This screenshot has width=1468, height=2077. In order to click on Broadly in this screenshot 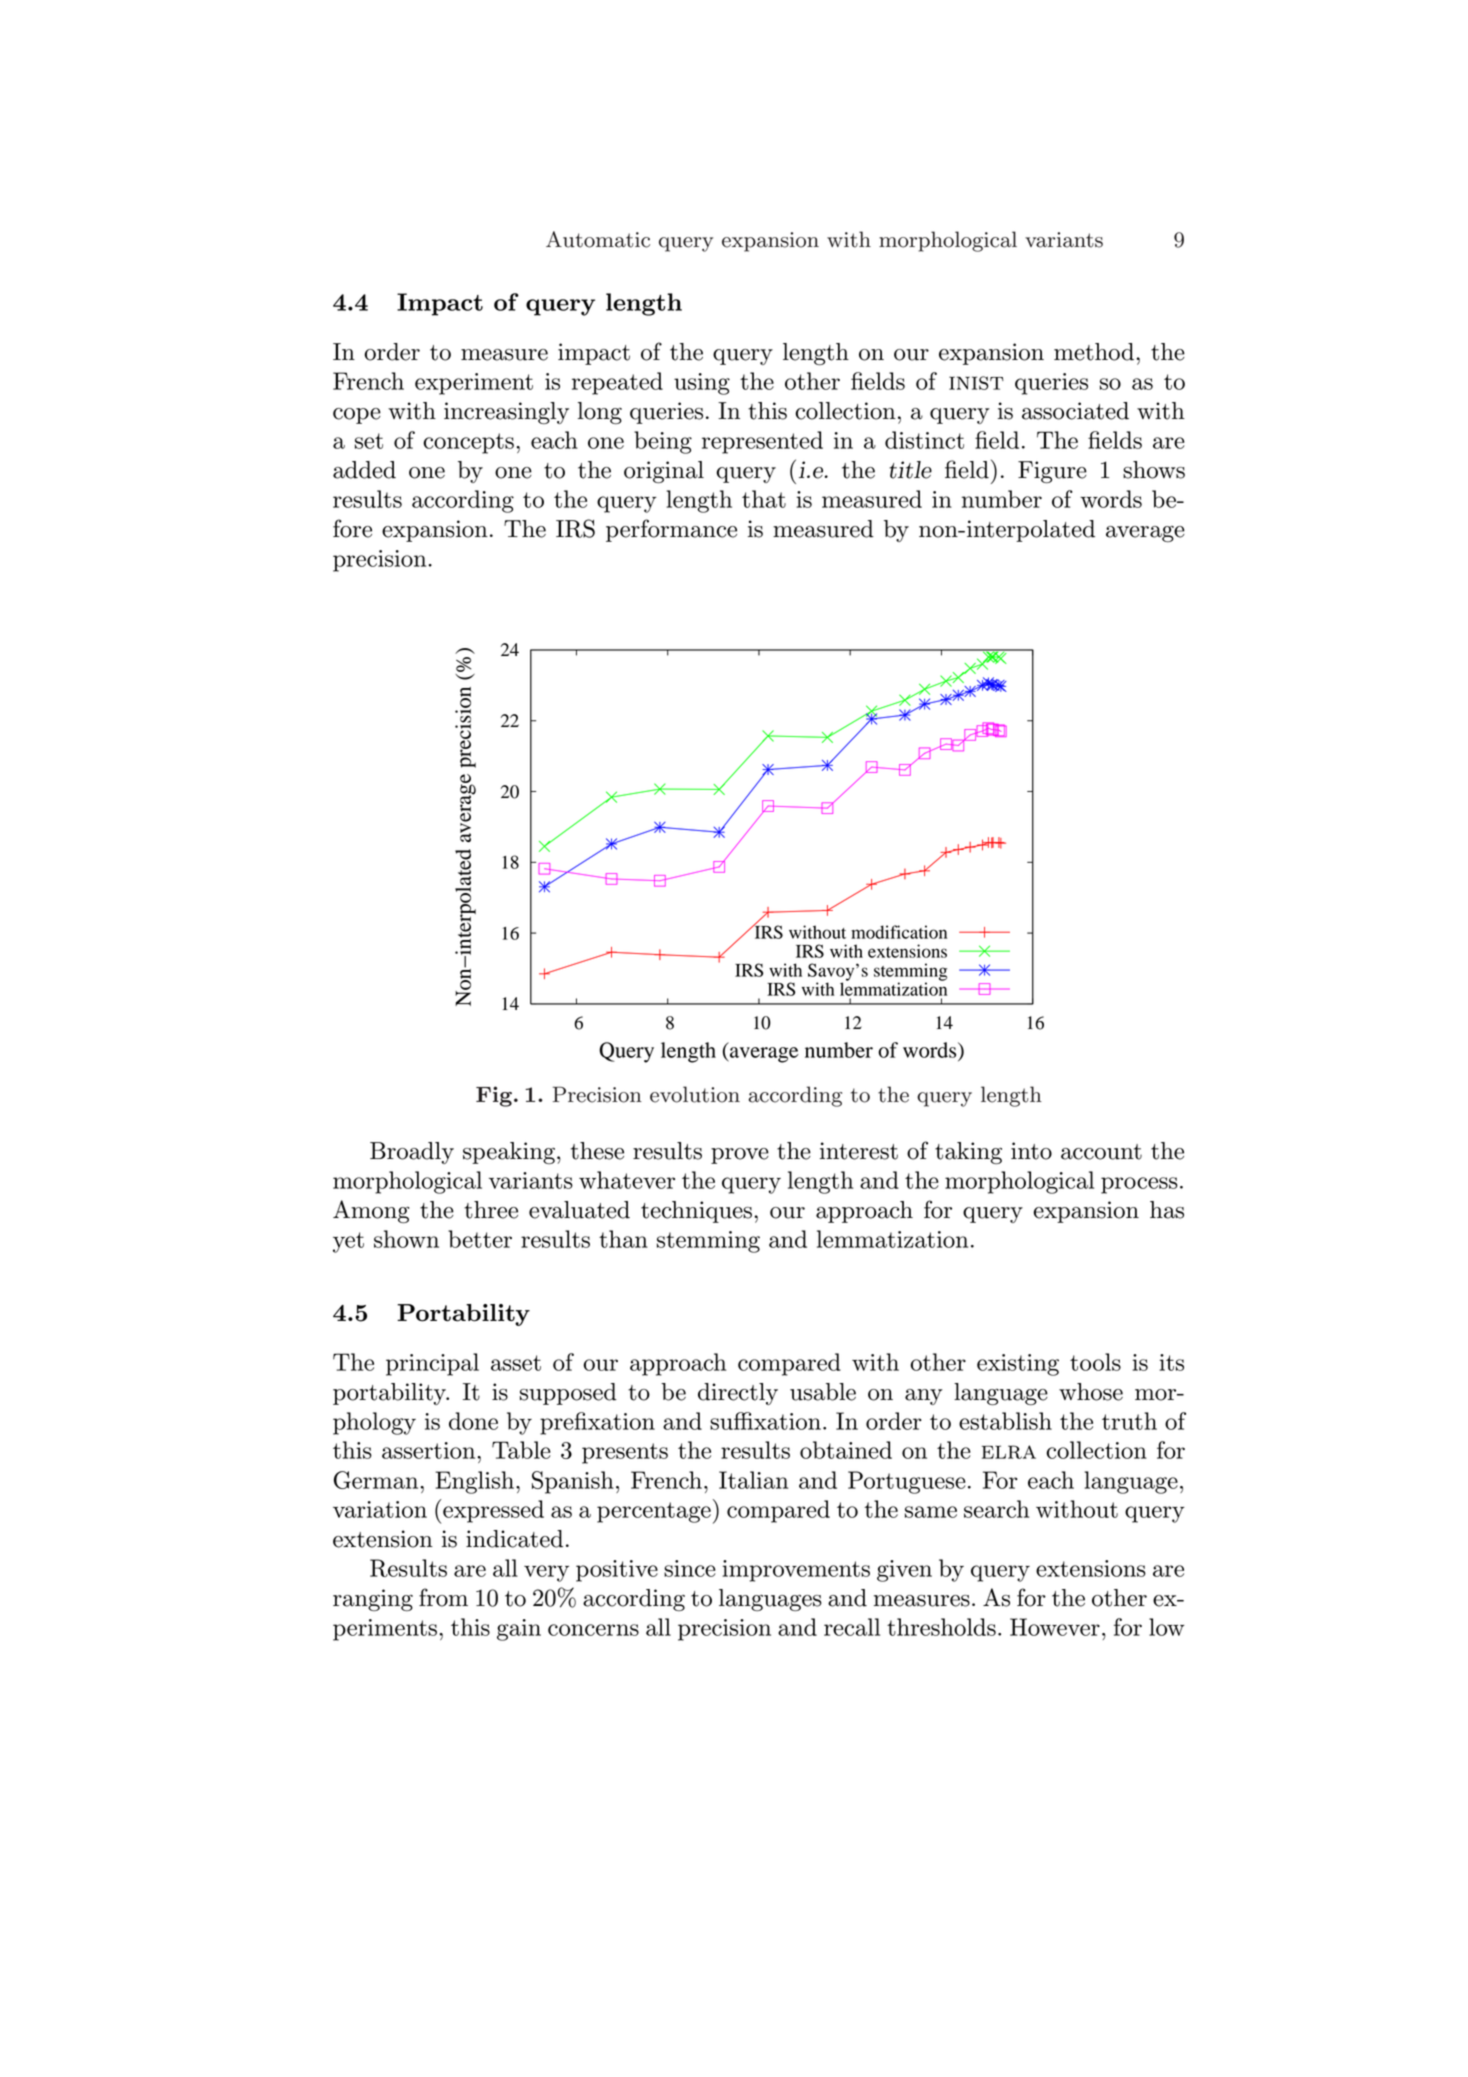, I will do `click(412, 1153)`.
